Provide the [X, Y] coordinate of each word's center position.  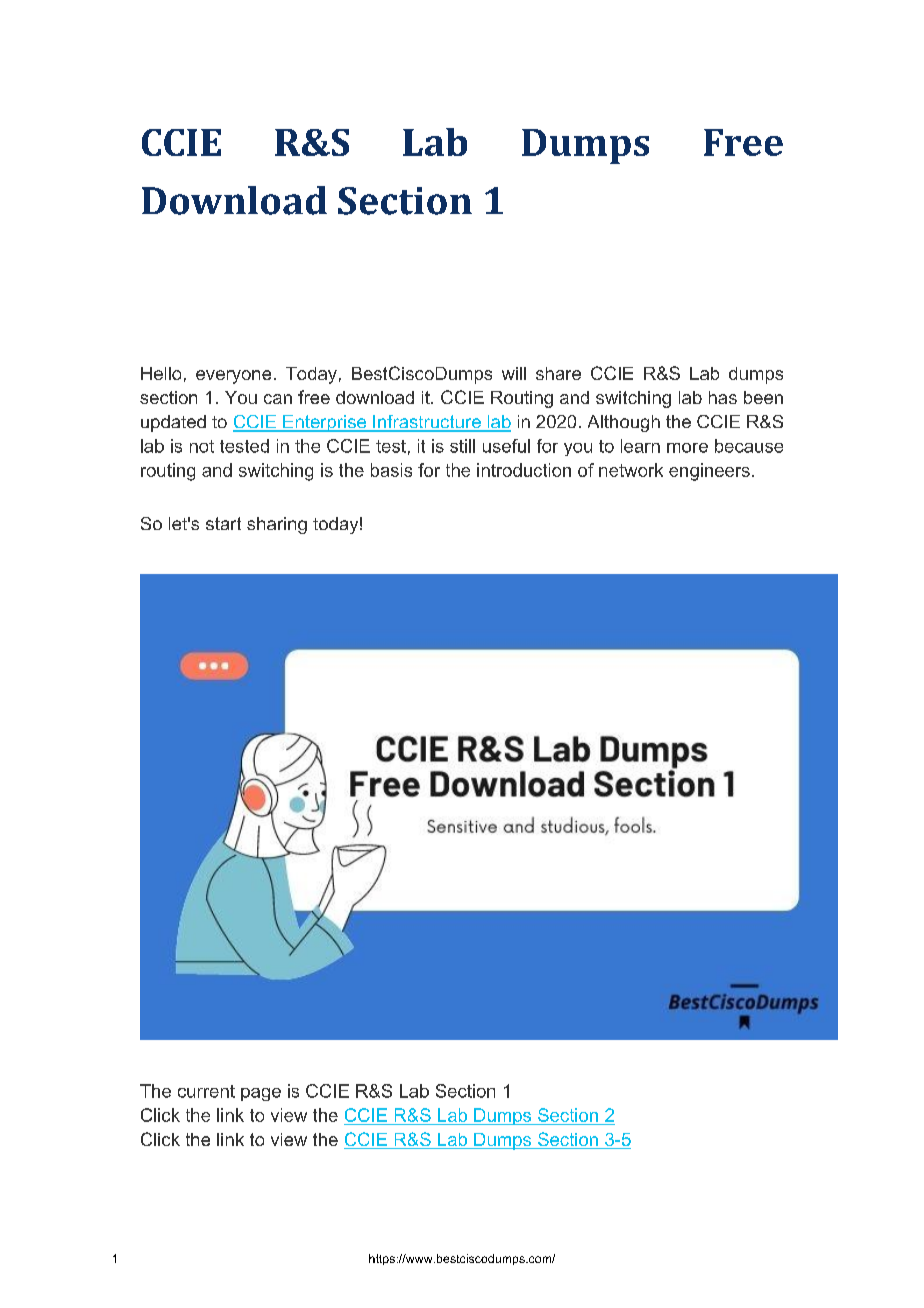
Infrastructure [427, 423]
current [206, 1091]
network [631, 470]
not [202, 446]
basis [391, 470]
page [261, 1094]
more [687, 448]
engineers [709, 472]
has [723, 397]
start [223, 523]
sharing [277, 525]
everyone [233, 377]
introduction [524, 470]
